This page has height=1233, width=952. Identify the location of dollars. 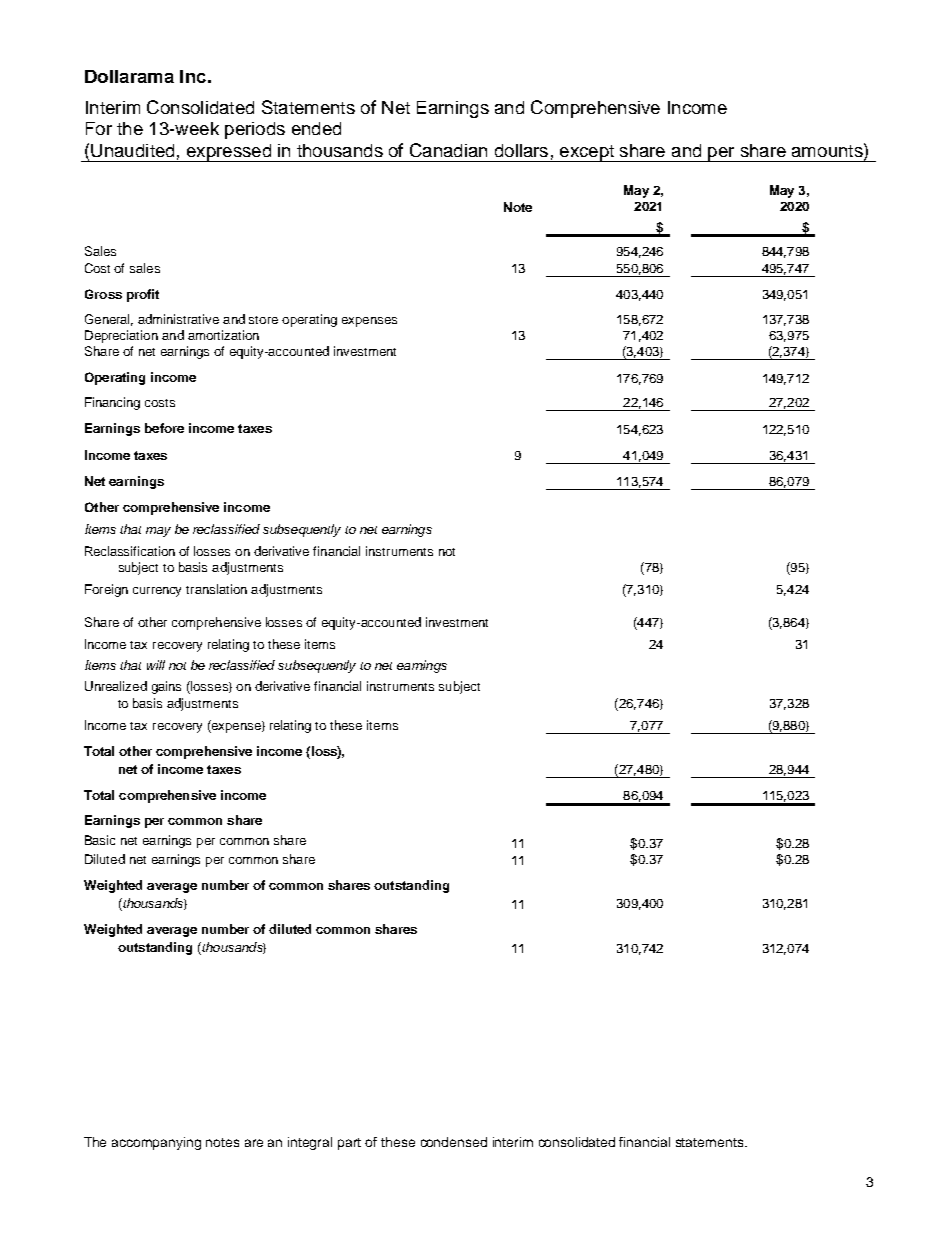
(521, 150).
